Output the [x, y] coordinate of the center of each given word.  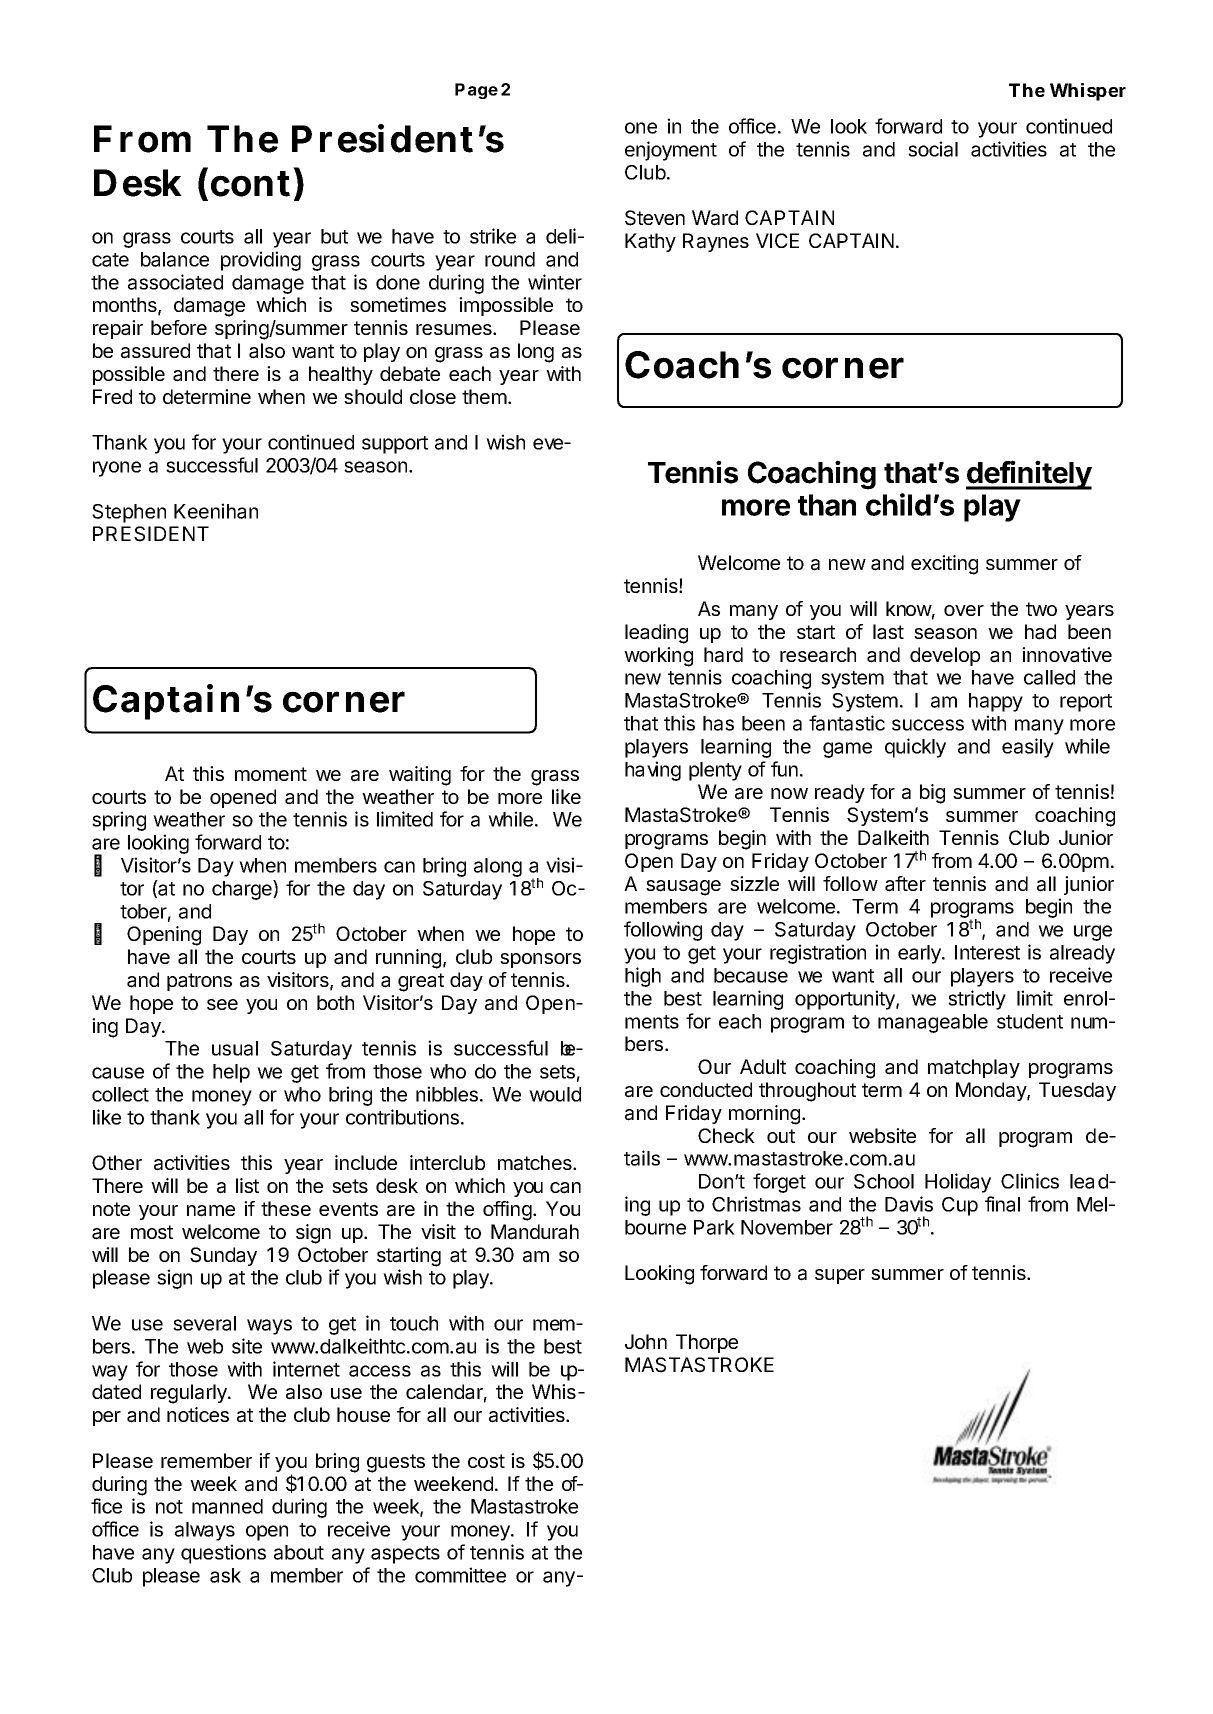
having [653, 771]
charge [243, 890]
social [933, 149]
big [932, 794]
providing [261, 261]
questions [223, 1554]
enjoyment [671, 151]
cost [486, 1461]
